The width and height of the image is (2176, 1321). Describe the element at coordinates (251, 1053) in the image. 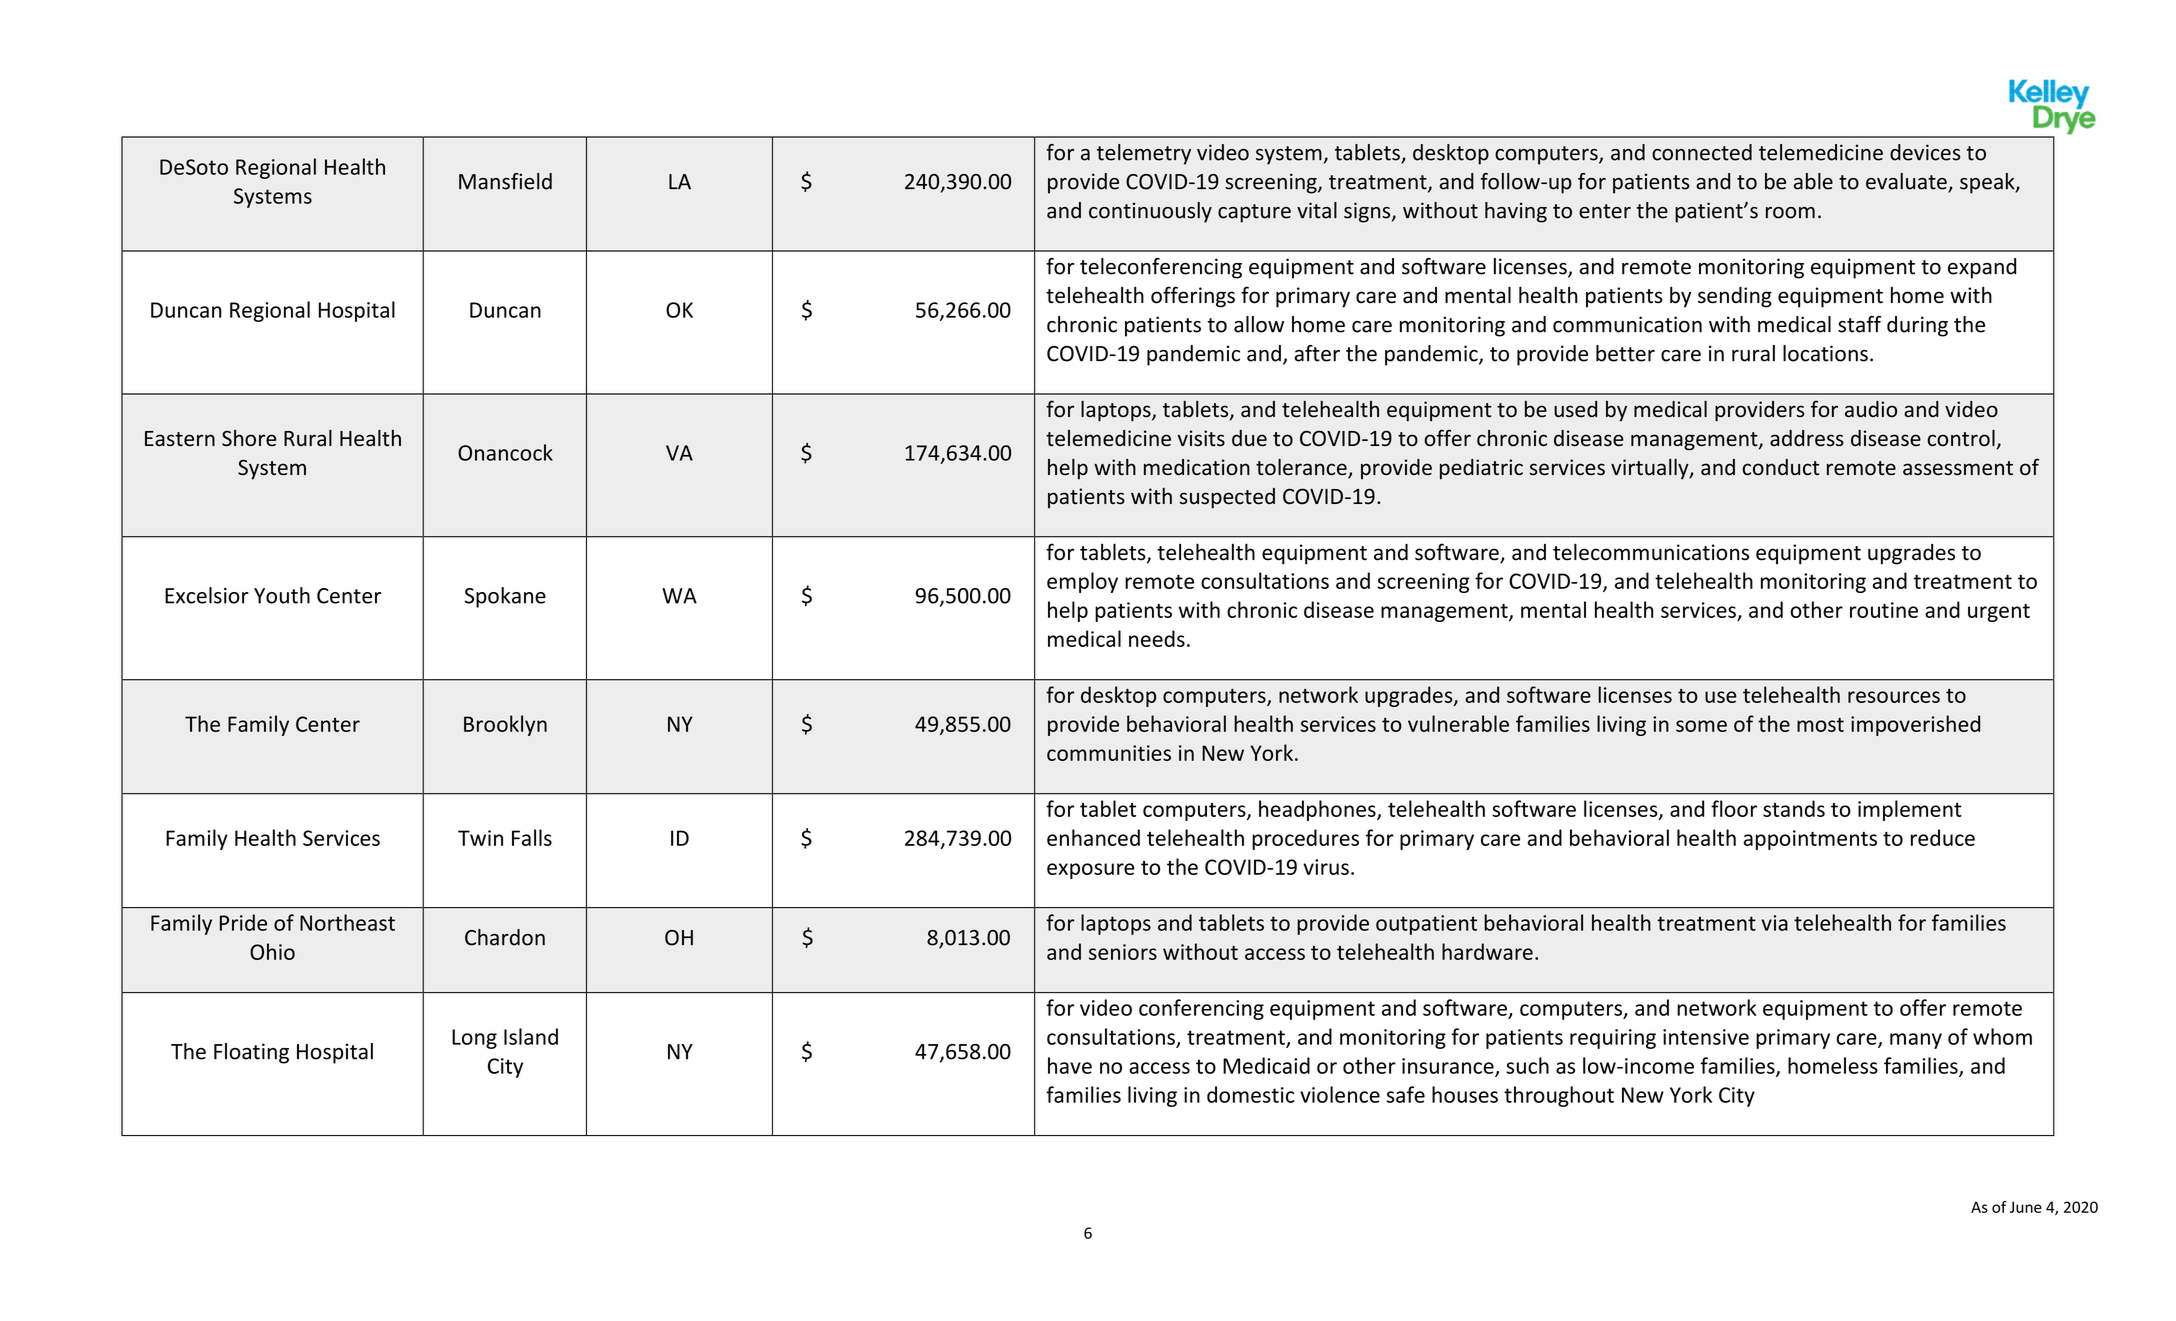

I see `Floating` at that location.
